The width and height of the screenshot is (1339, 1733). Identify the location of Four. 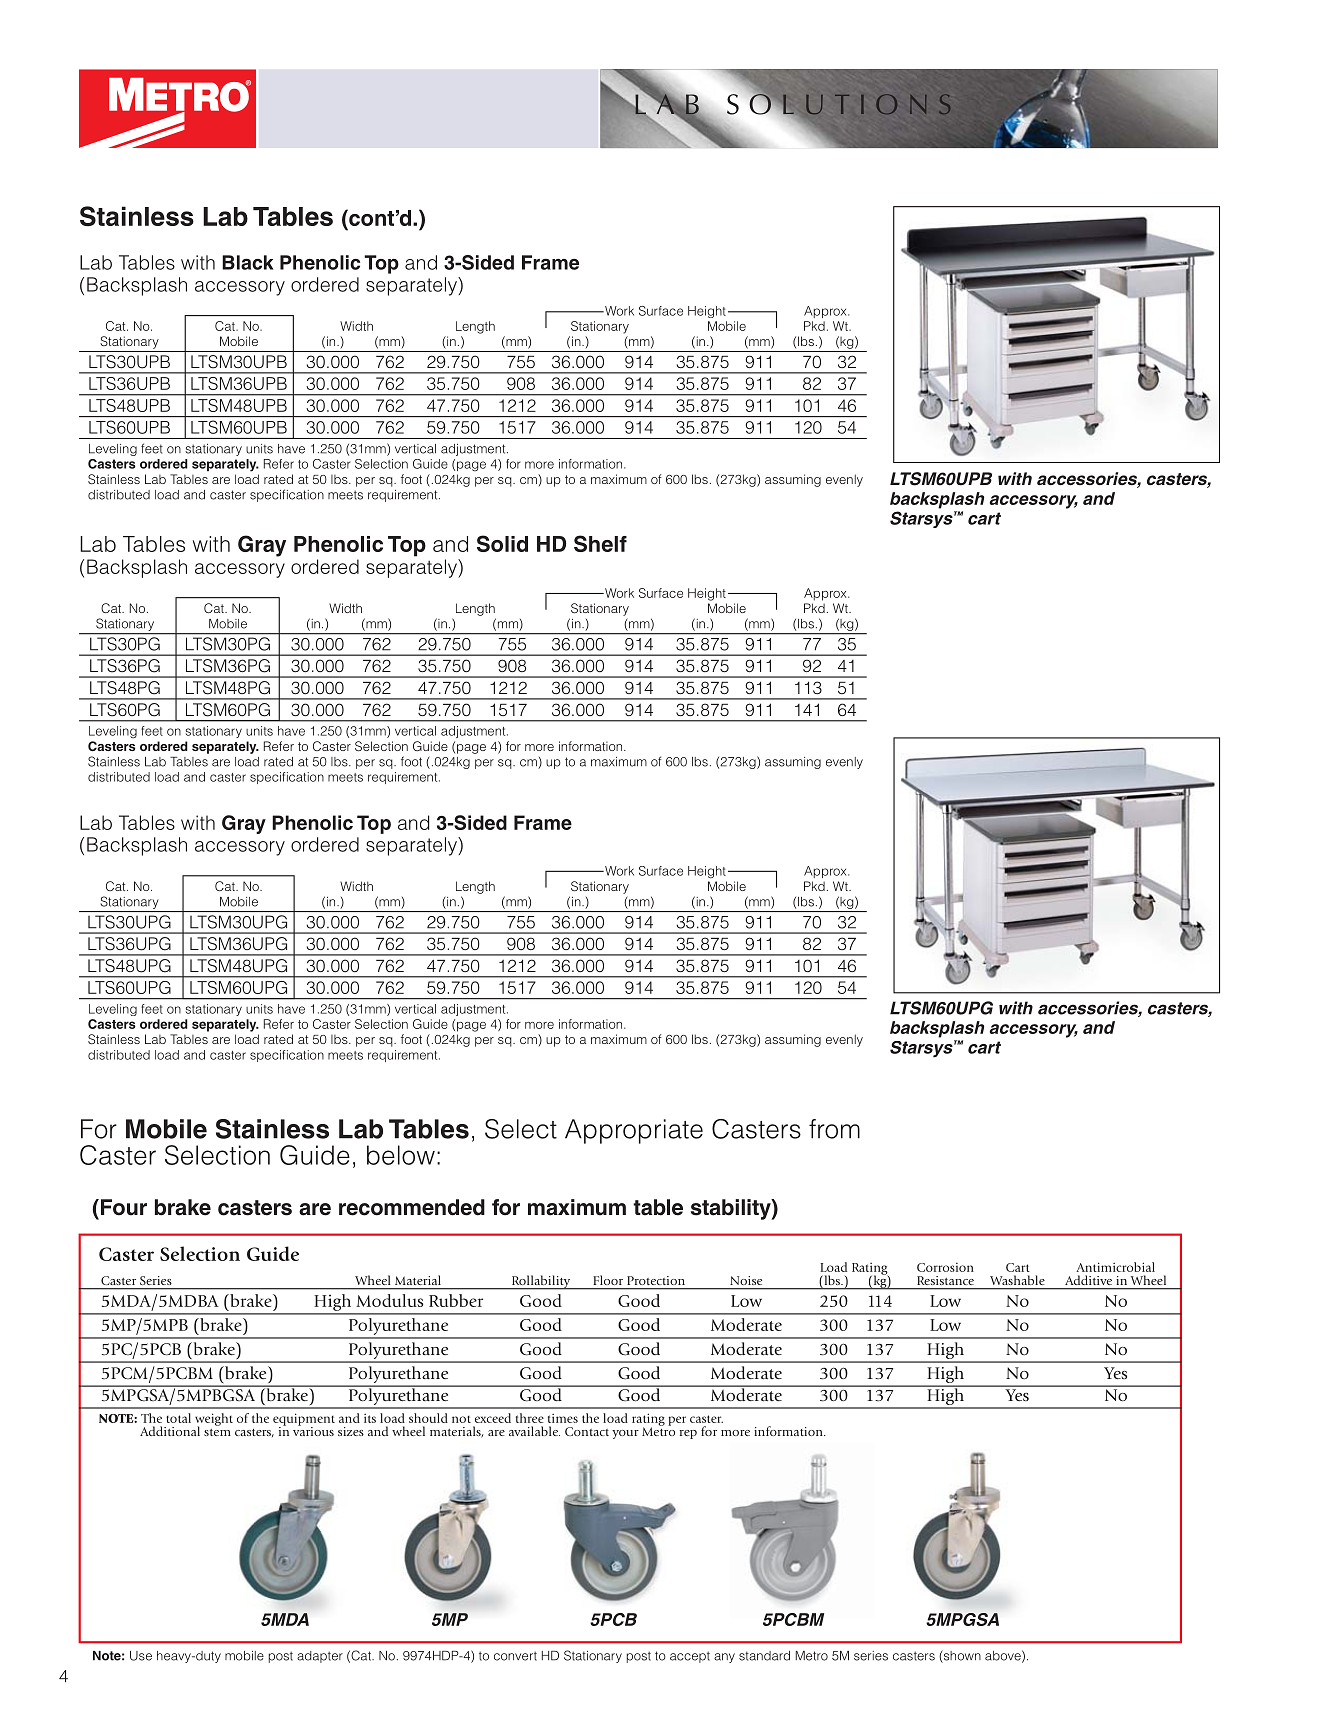
(122, 1207).
